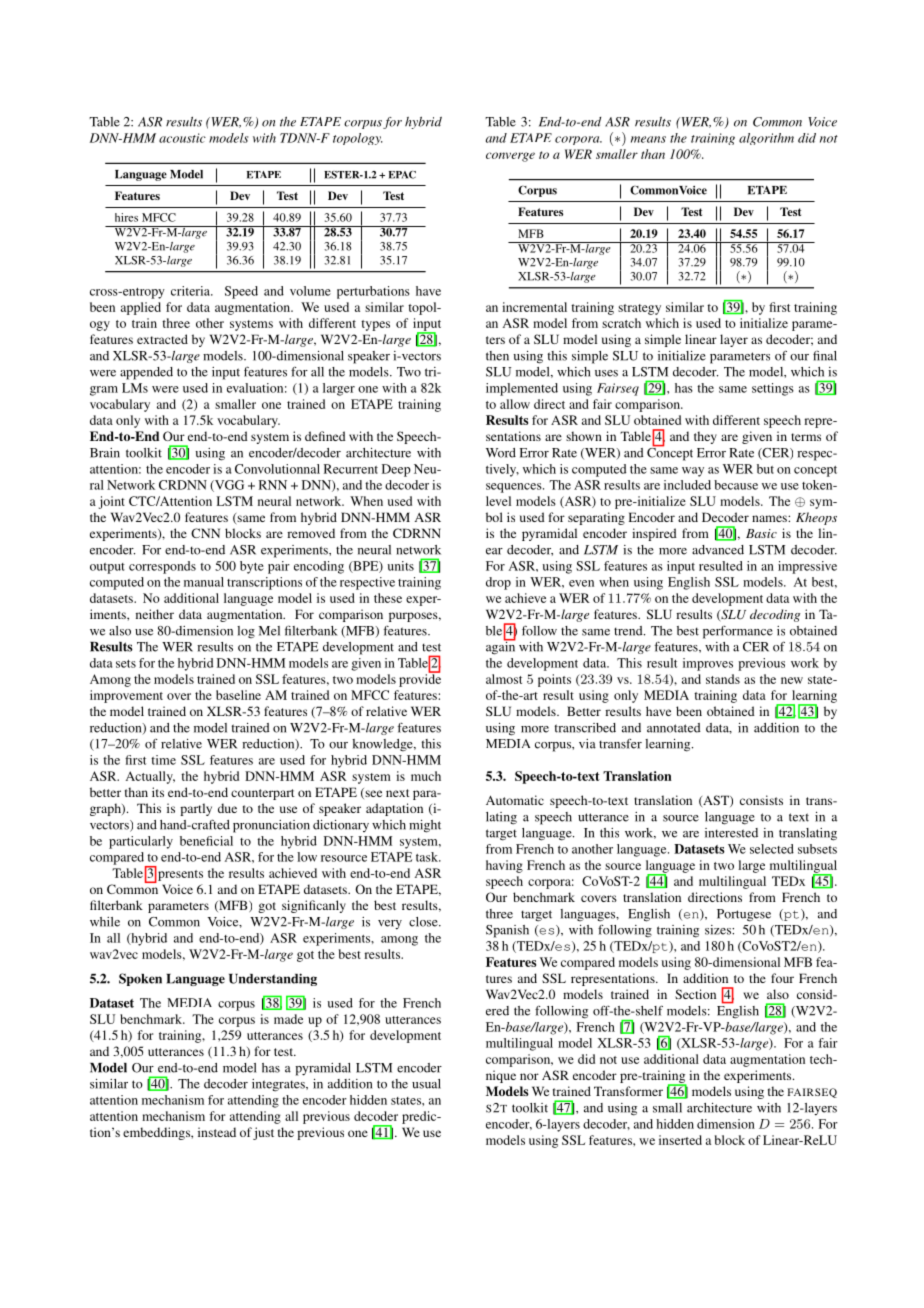 Image resolution: width=924 pixels, height=1308 pixels. Describe the element at coordinates (217, 1132) in the image. I see `instead` at that location.
